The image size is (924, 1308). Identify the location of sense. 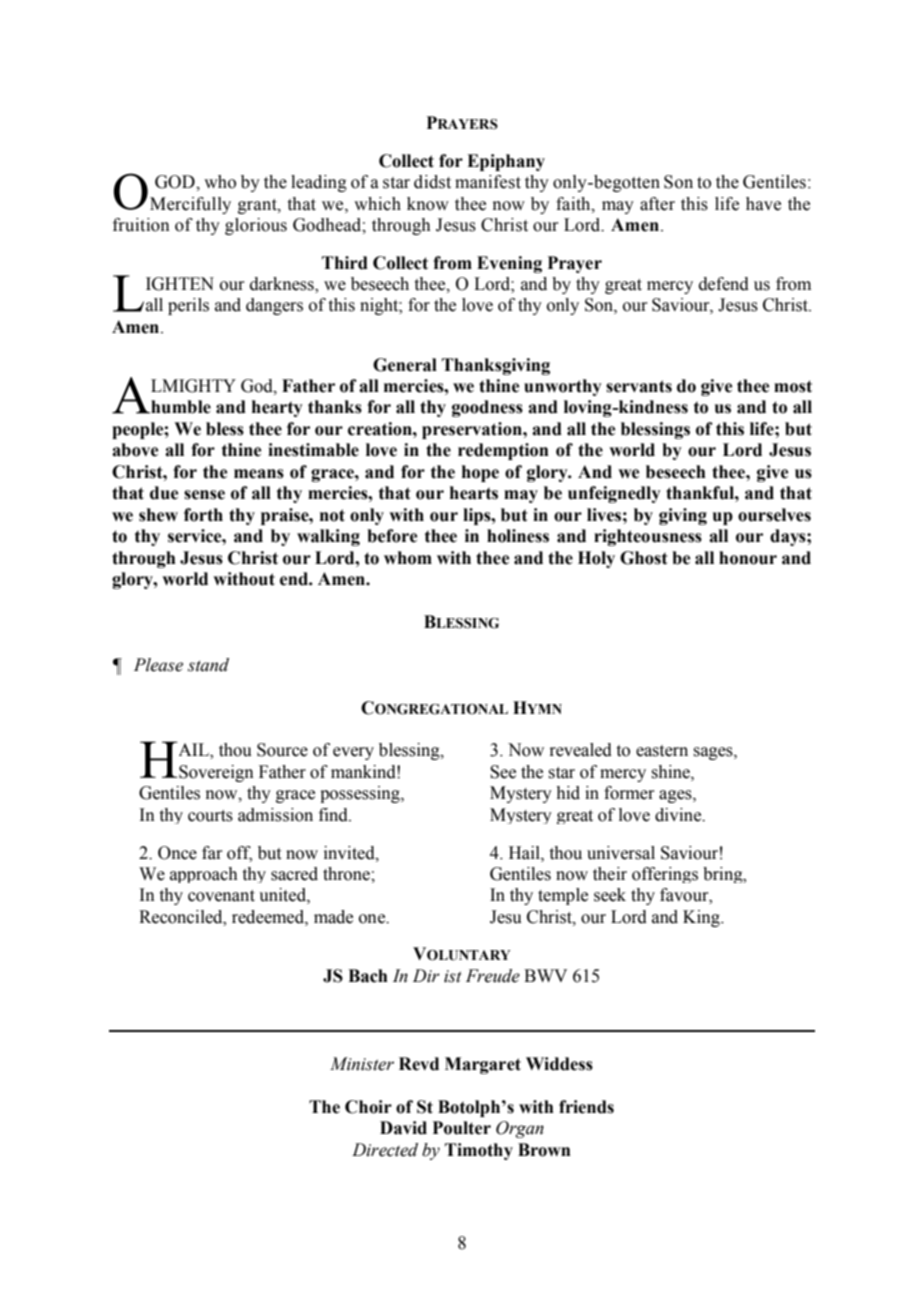
(204, 495).
